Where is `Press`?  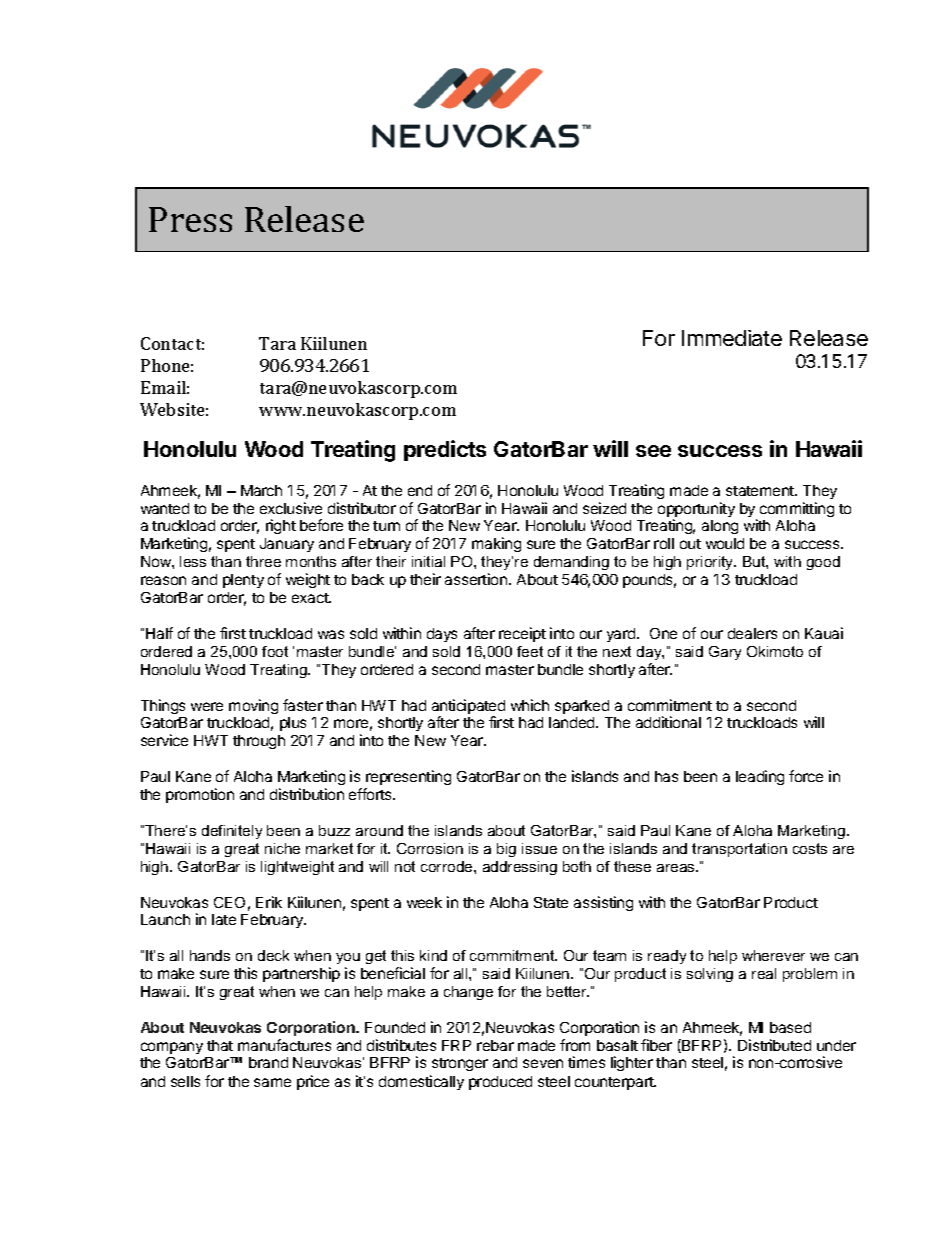
Press is located at coordinates (190, 219).
